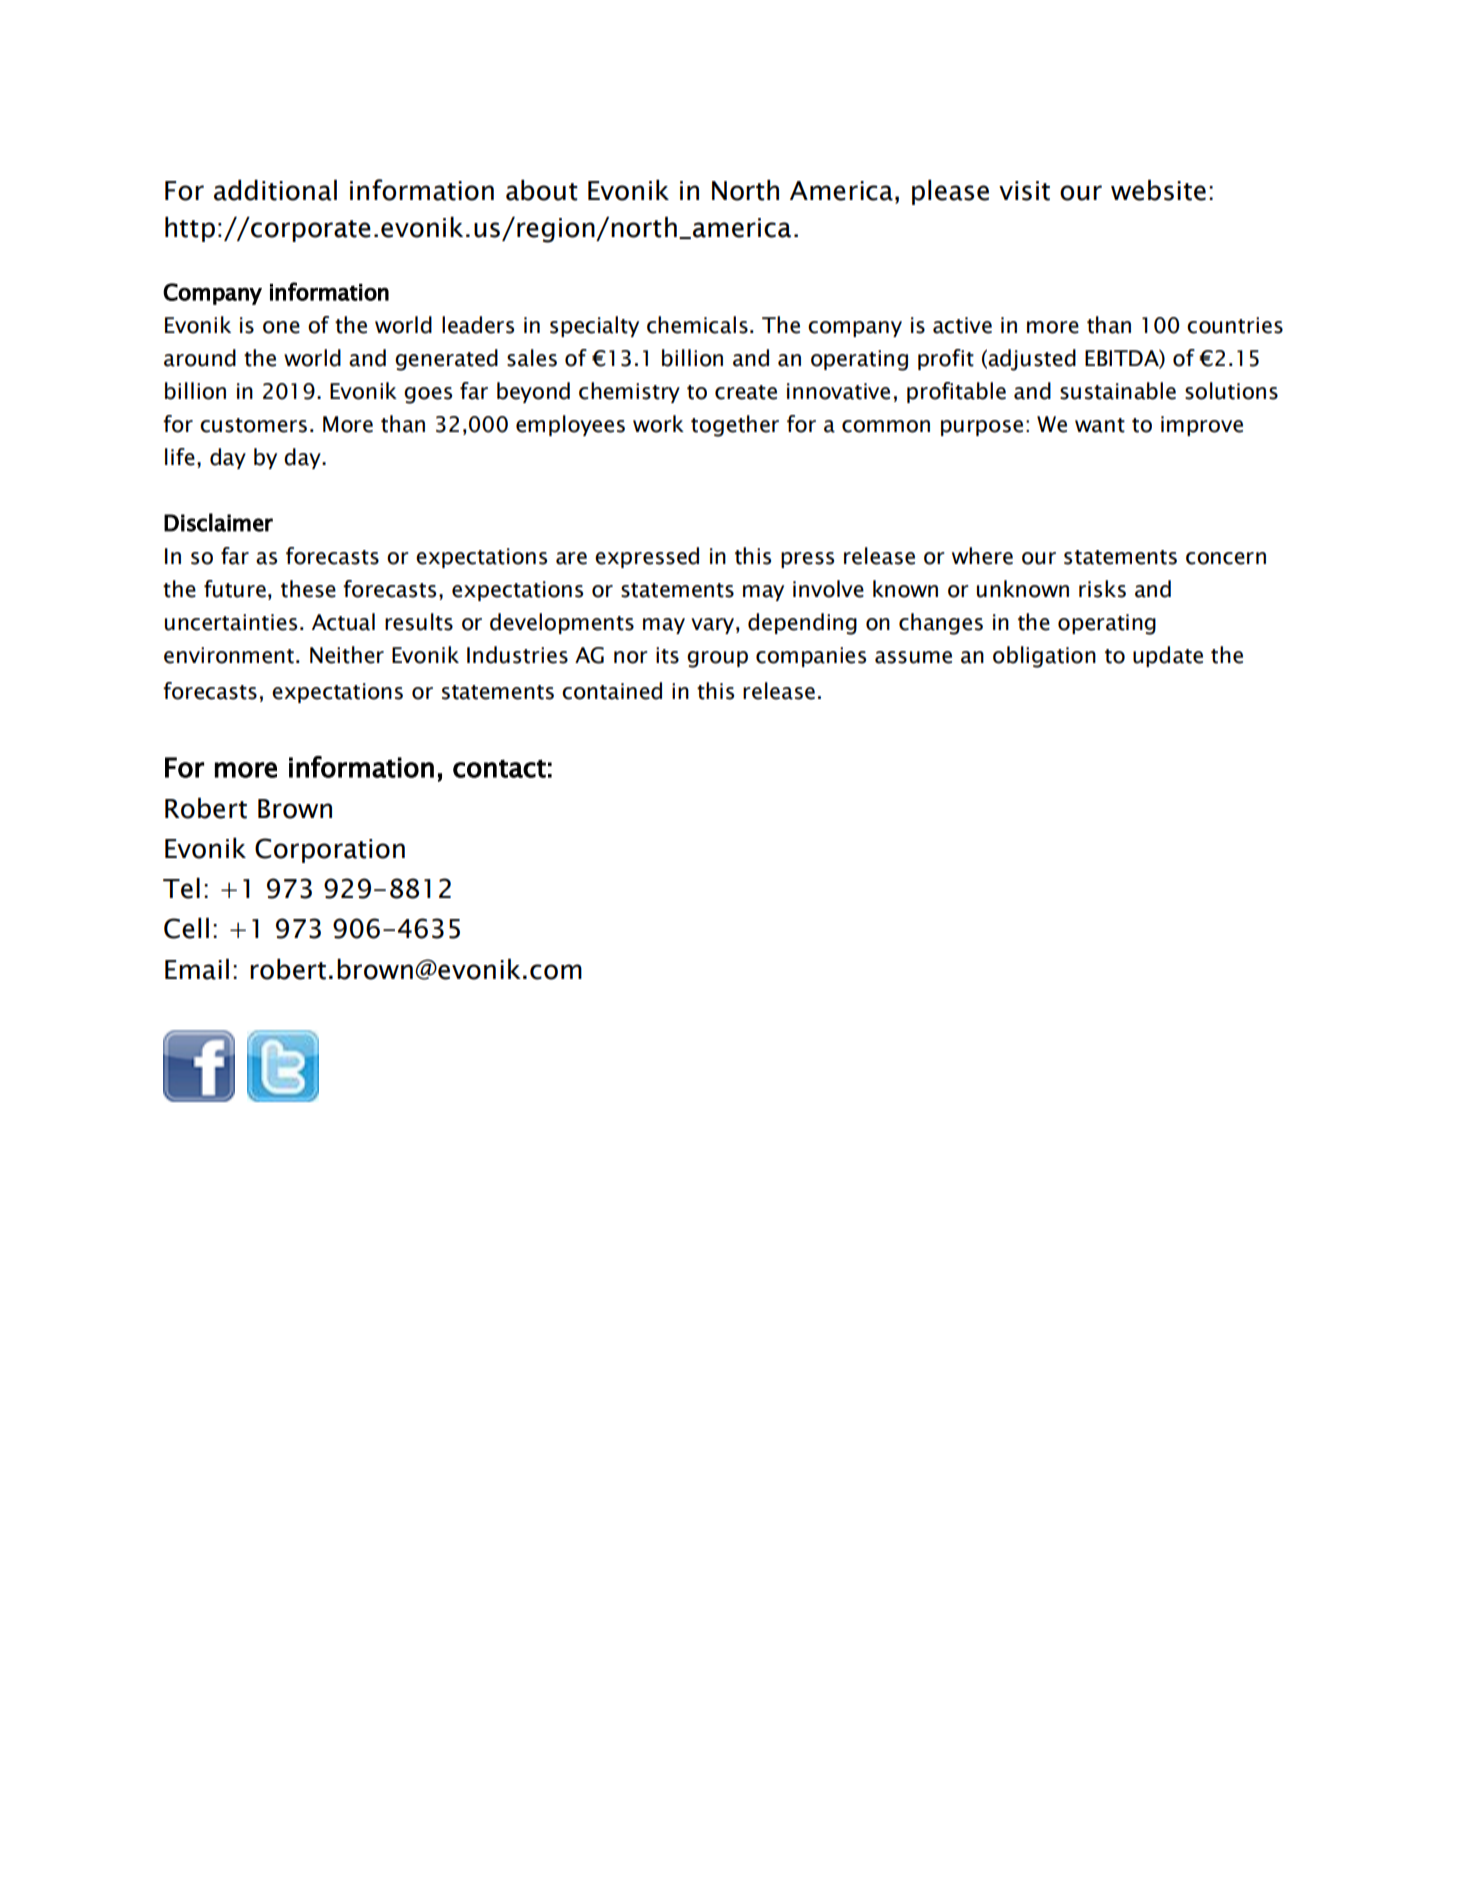  What do you see at coordinates (253, 425) in the image?
I see `customers` at bounding box center [253, 425].
